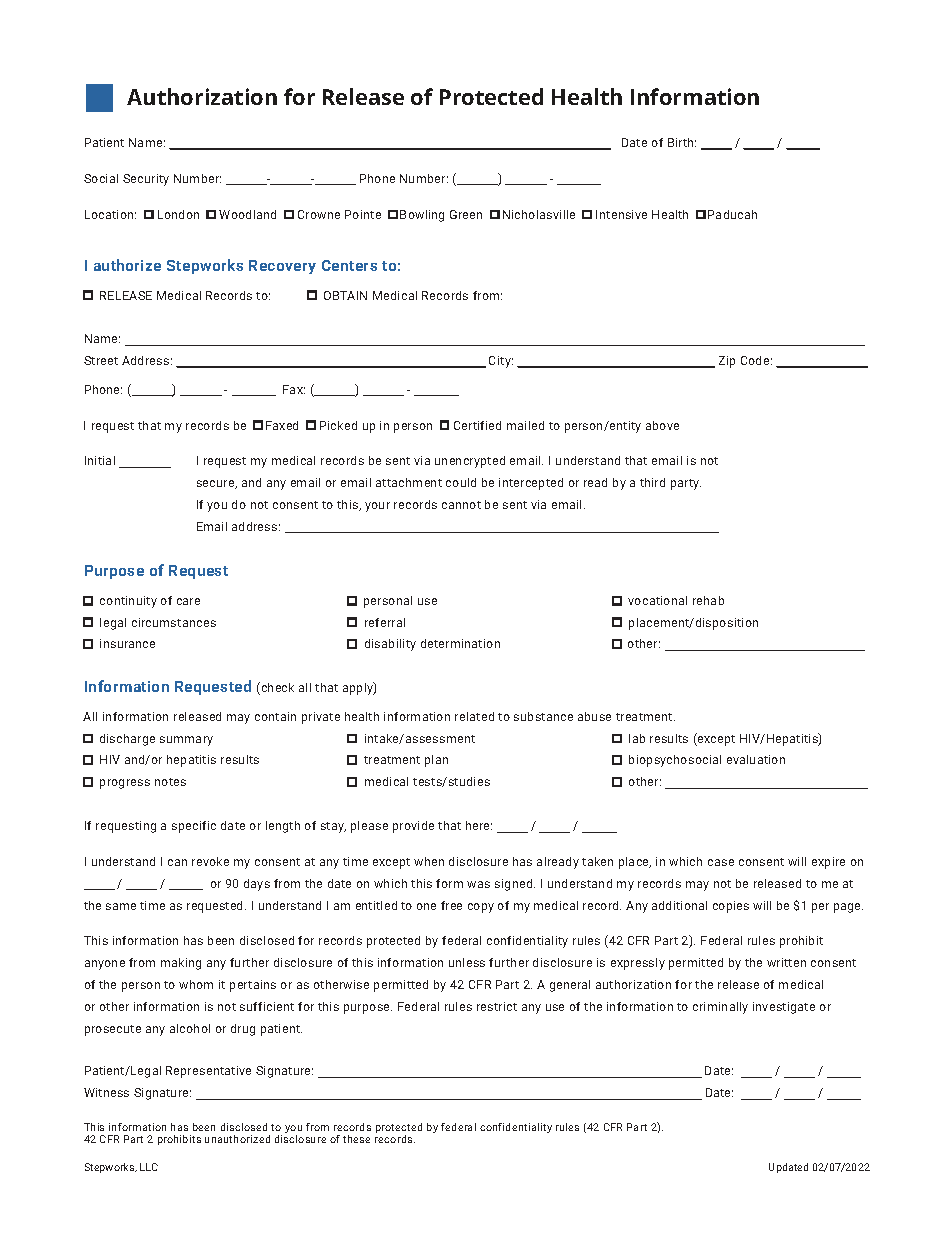  Describe the element at coordinates (100, 460) in the screenshot. I see `Initial` at that location.
